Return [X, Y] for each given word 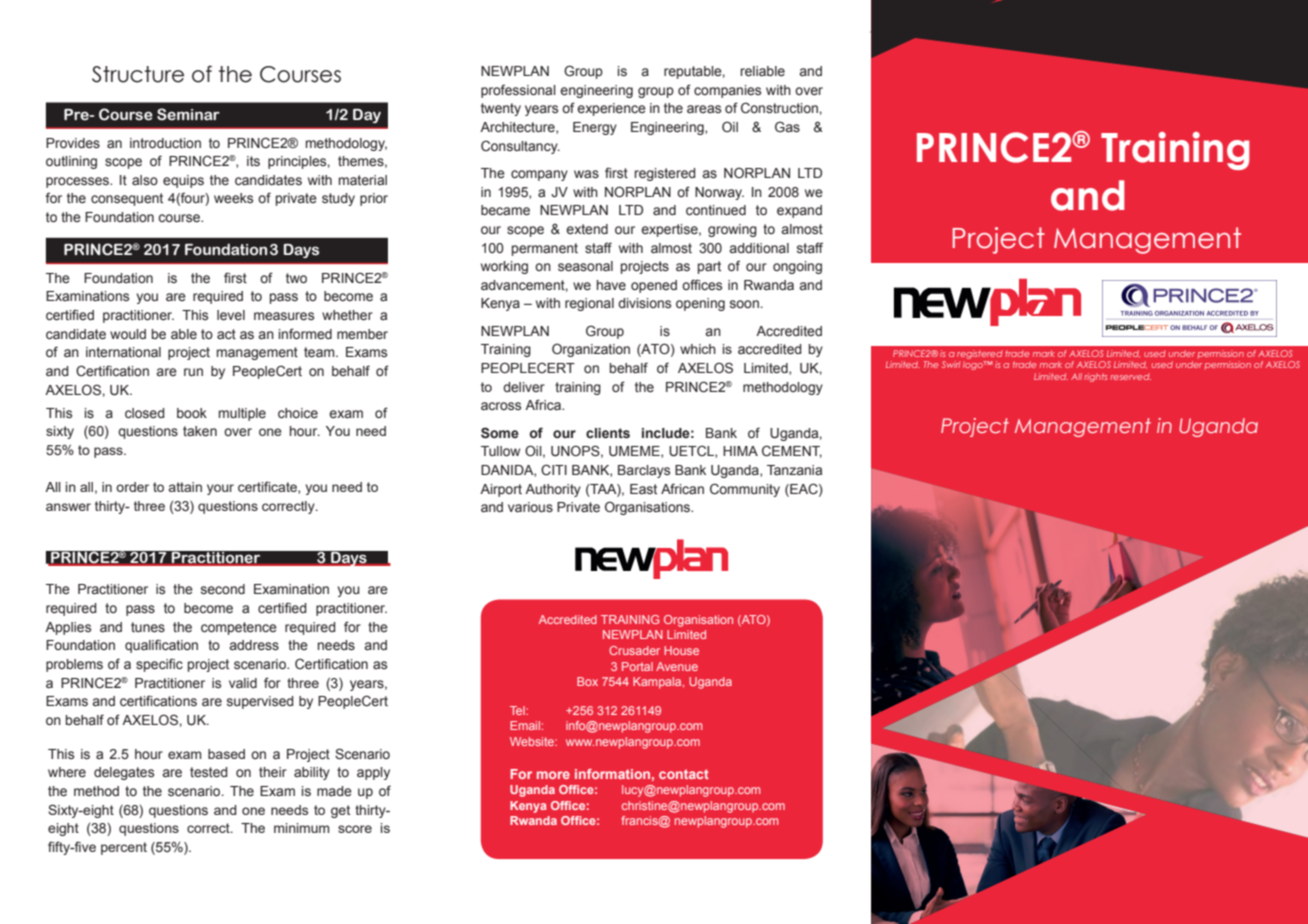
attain [185, 487]
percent [124, 848]
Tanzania [794, 470]
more [553, 775]
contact [684, 774]
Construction [779, 108]
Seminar [188, 114]
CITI [554, 470]
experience [611, 109]
